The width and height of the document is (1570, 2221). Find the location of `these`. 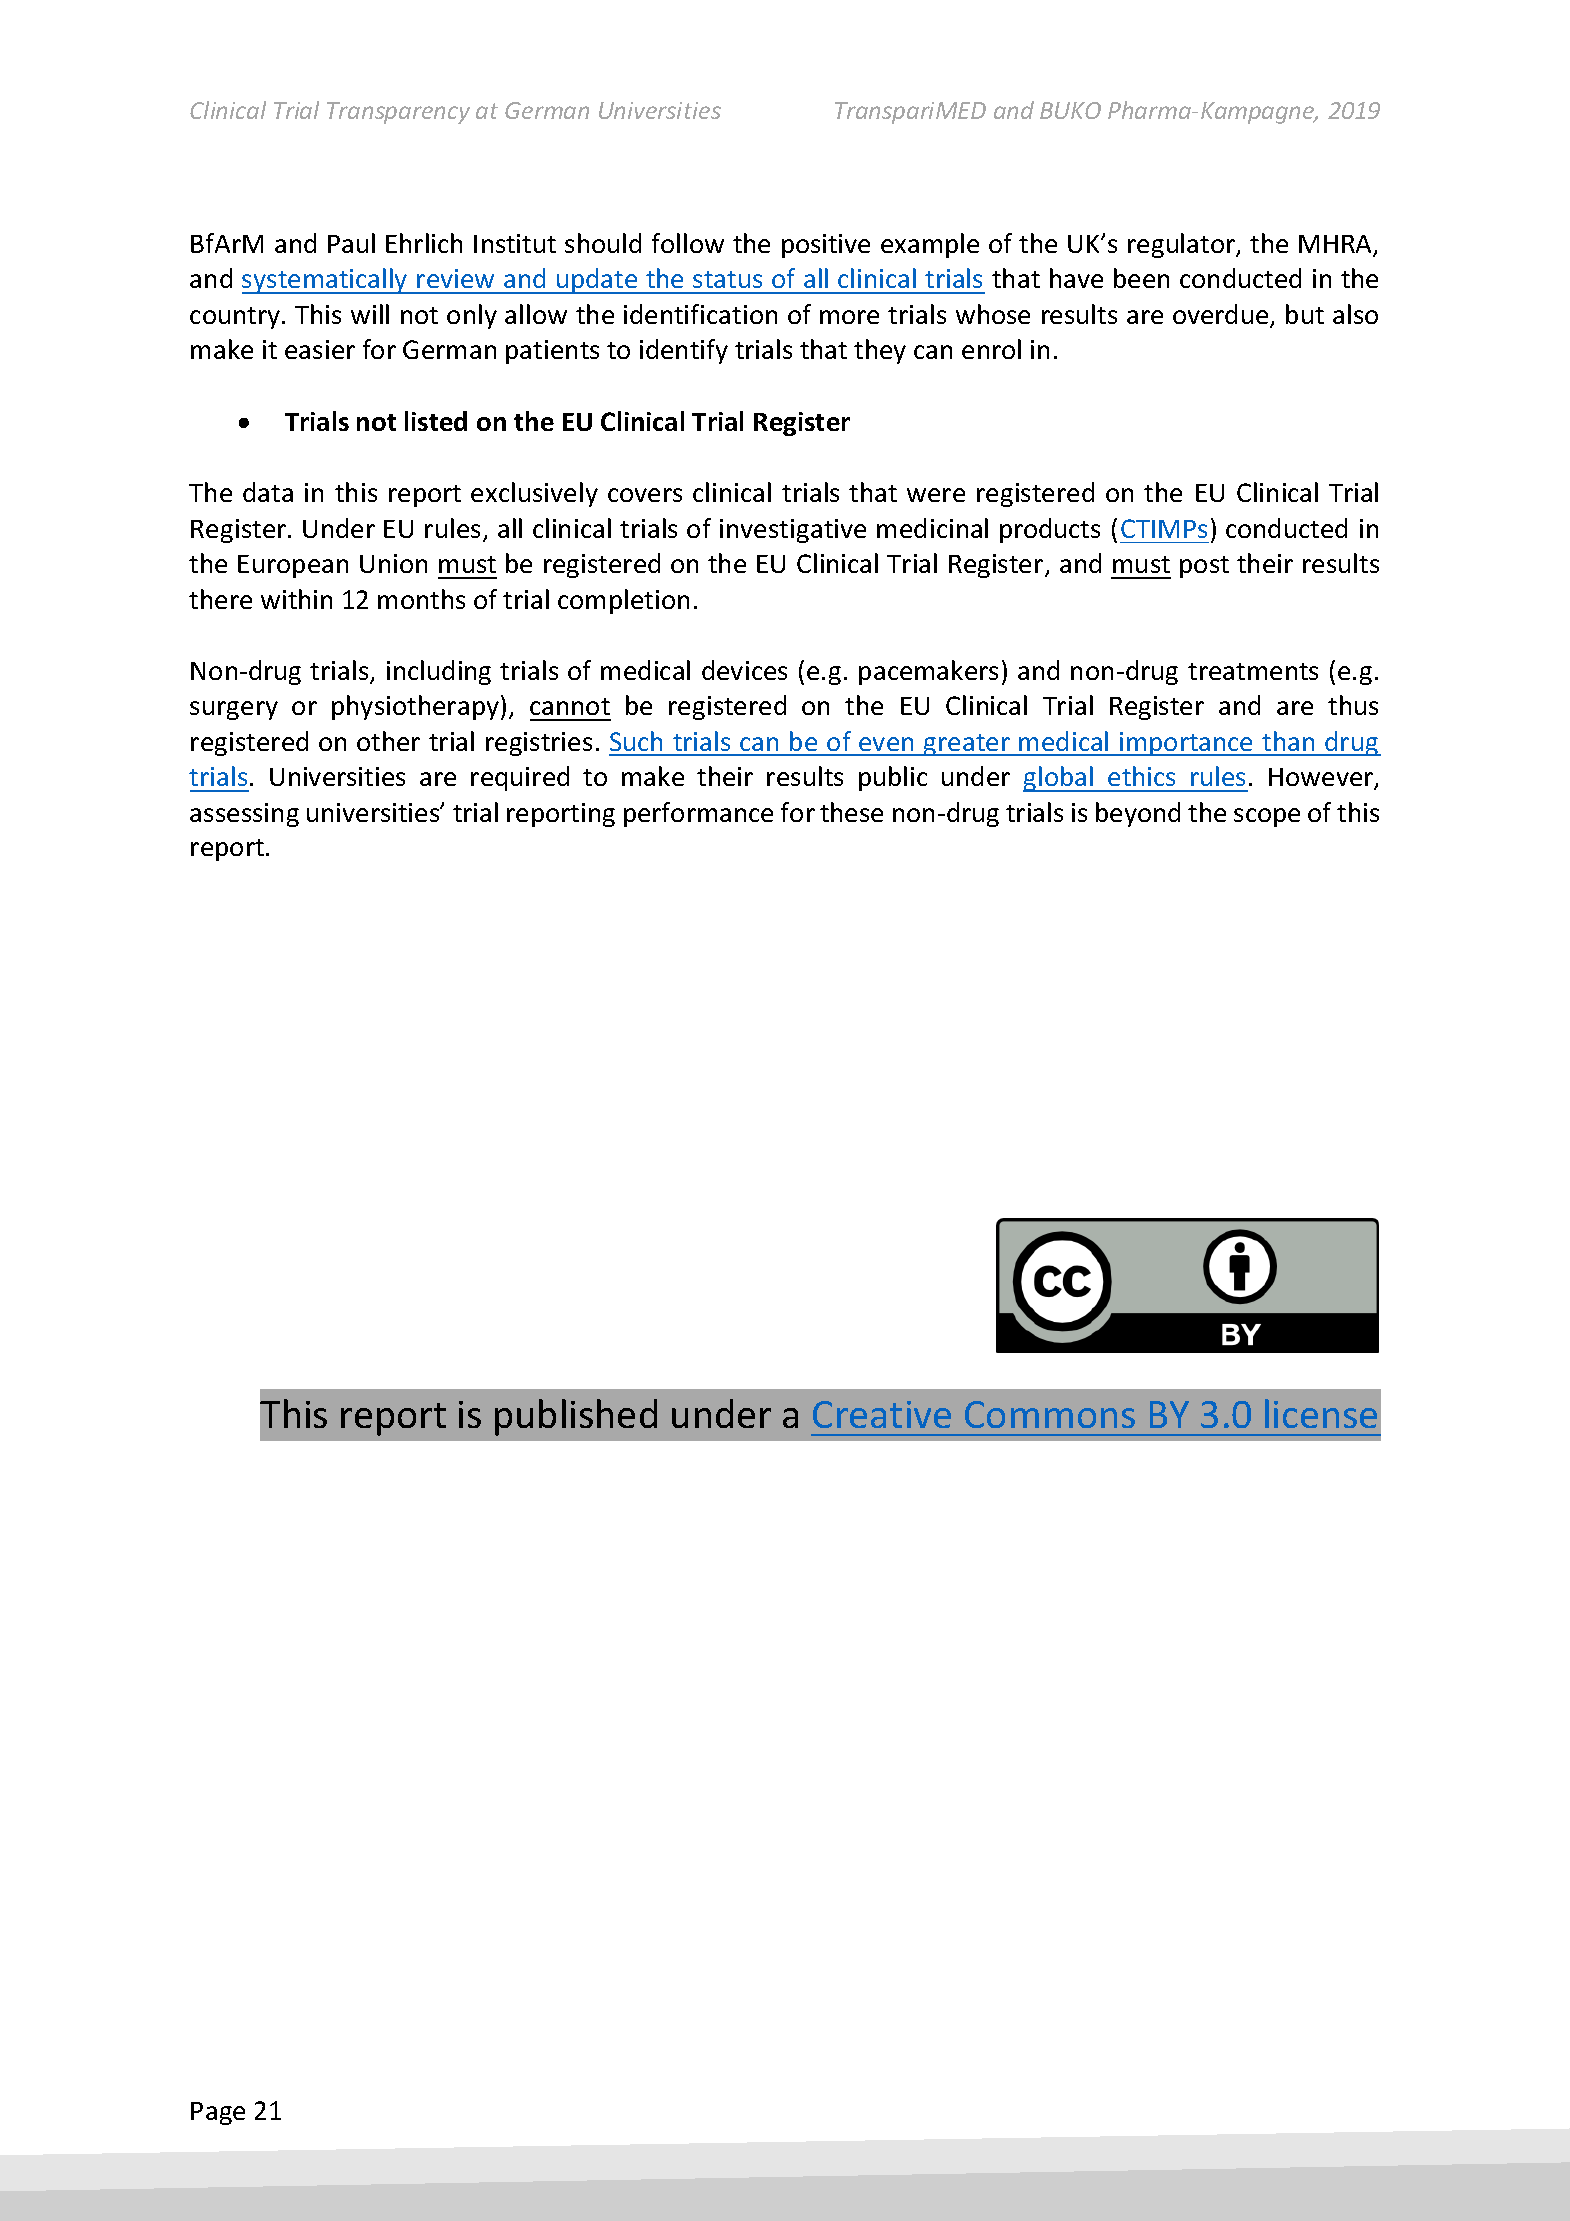

these is located at coordinates (851, 812).
